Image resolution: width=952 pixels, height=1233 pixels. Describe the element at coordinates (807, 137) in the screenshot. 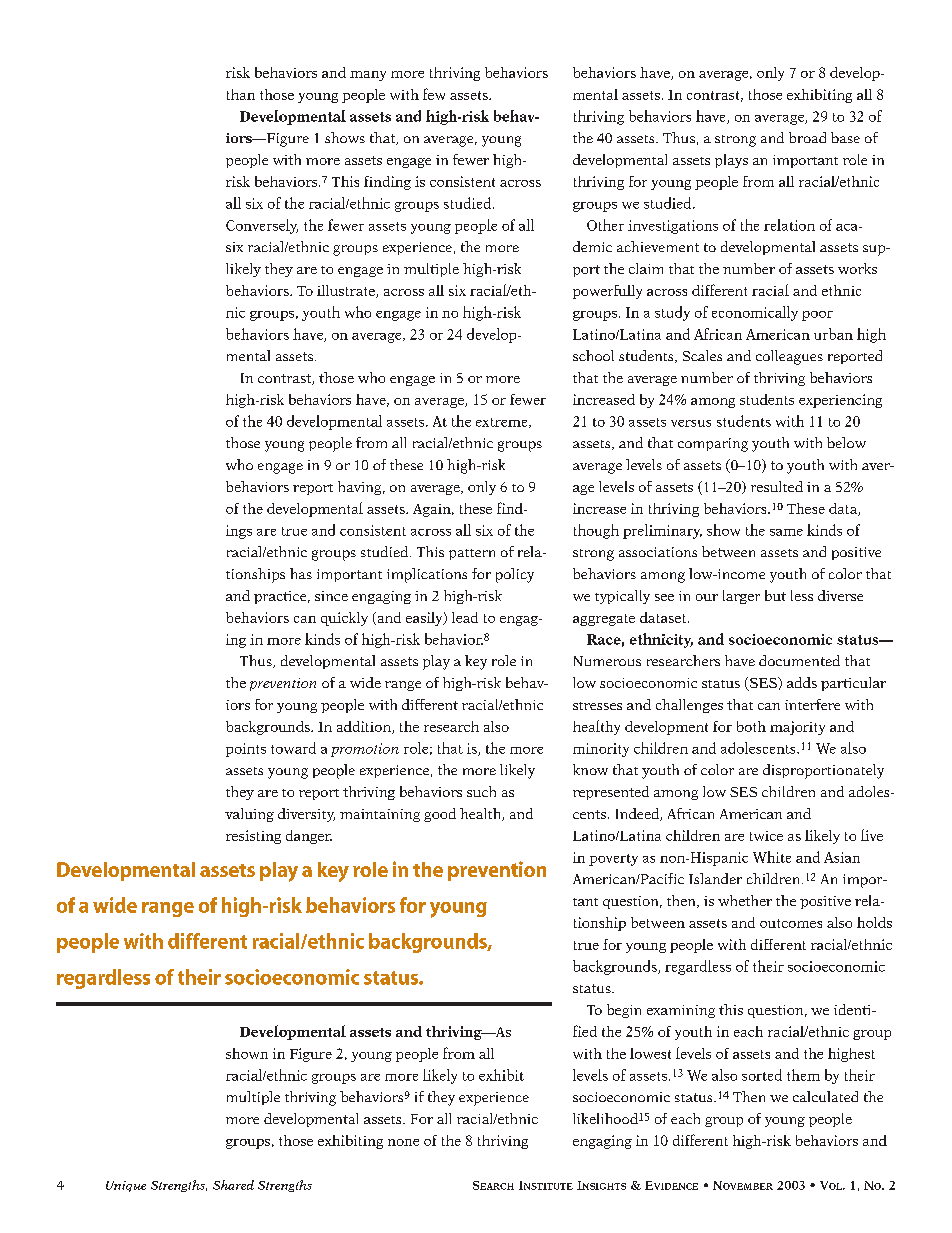

I see `broad` at that location.
